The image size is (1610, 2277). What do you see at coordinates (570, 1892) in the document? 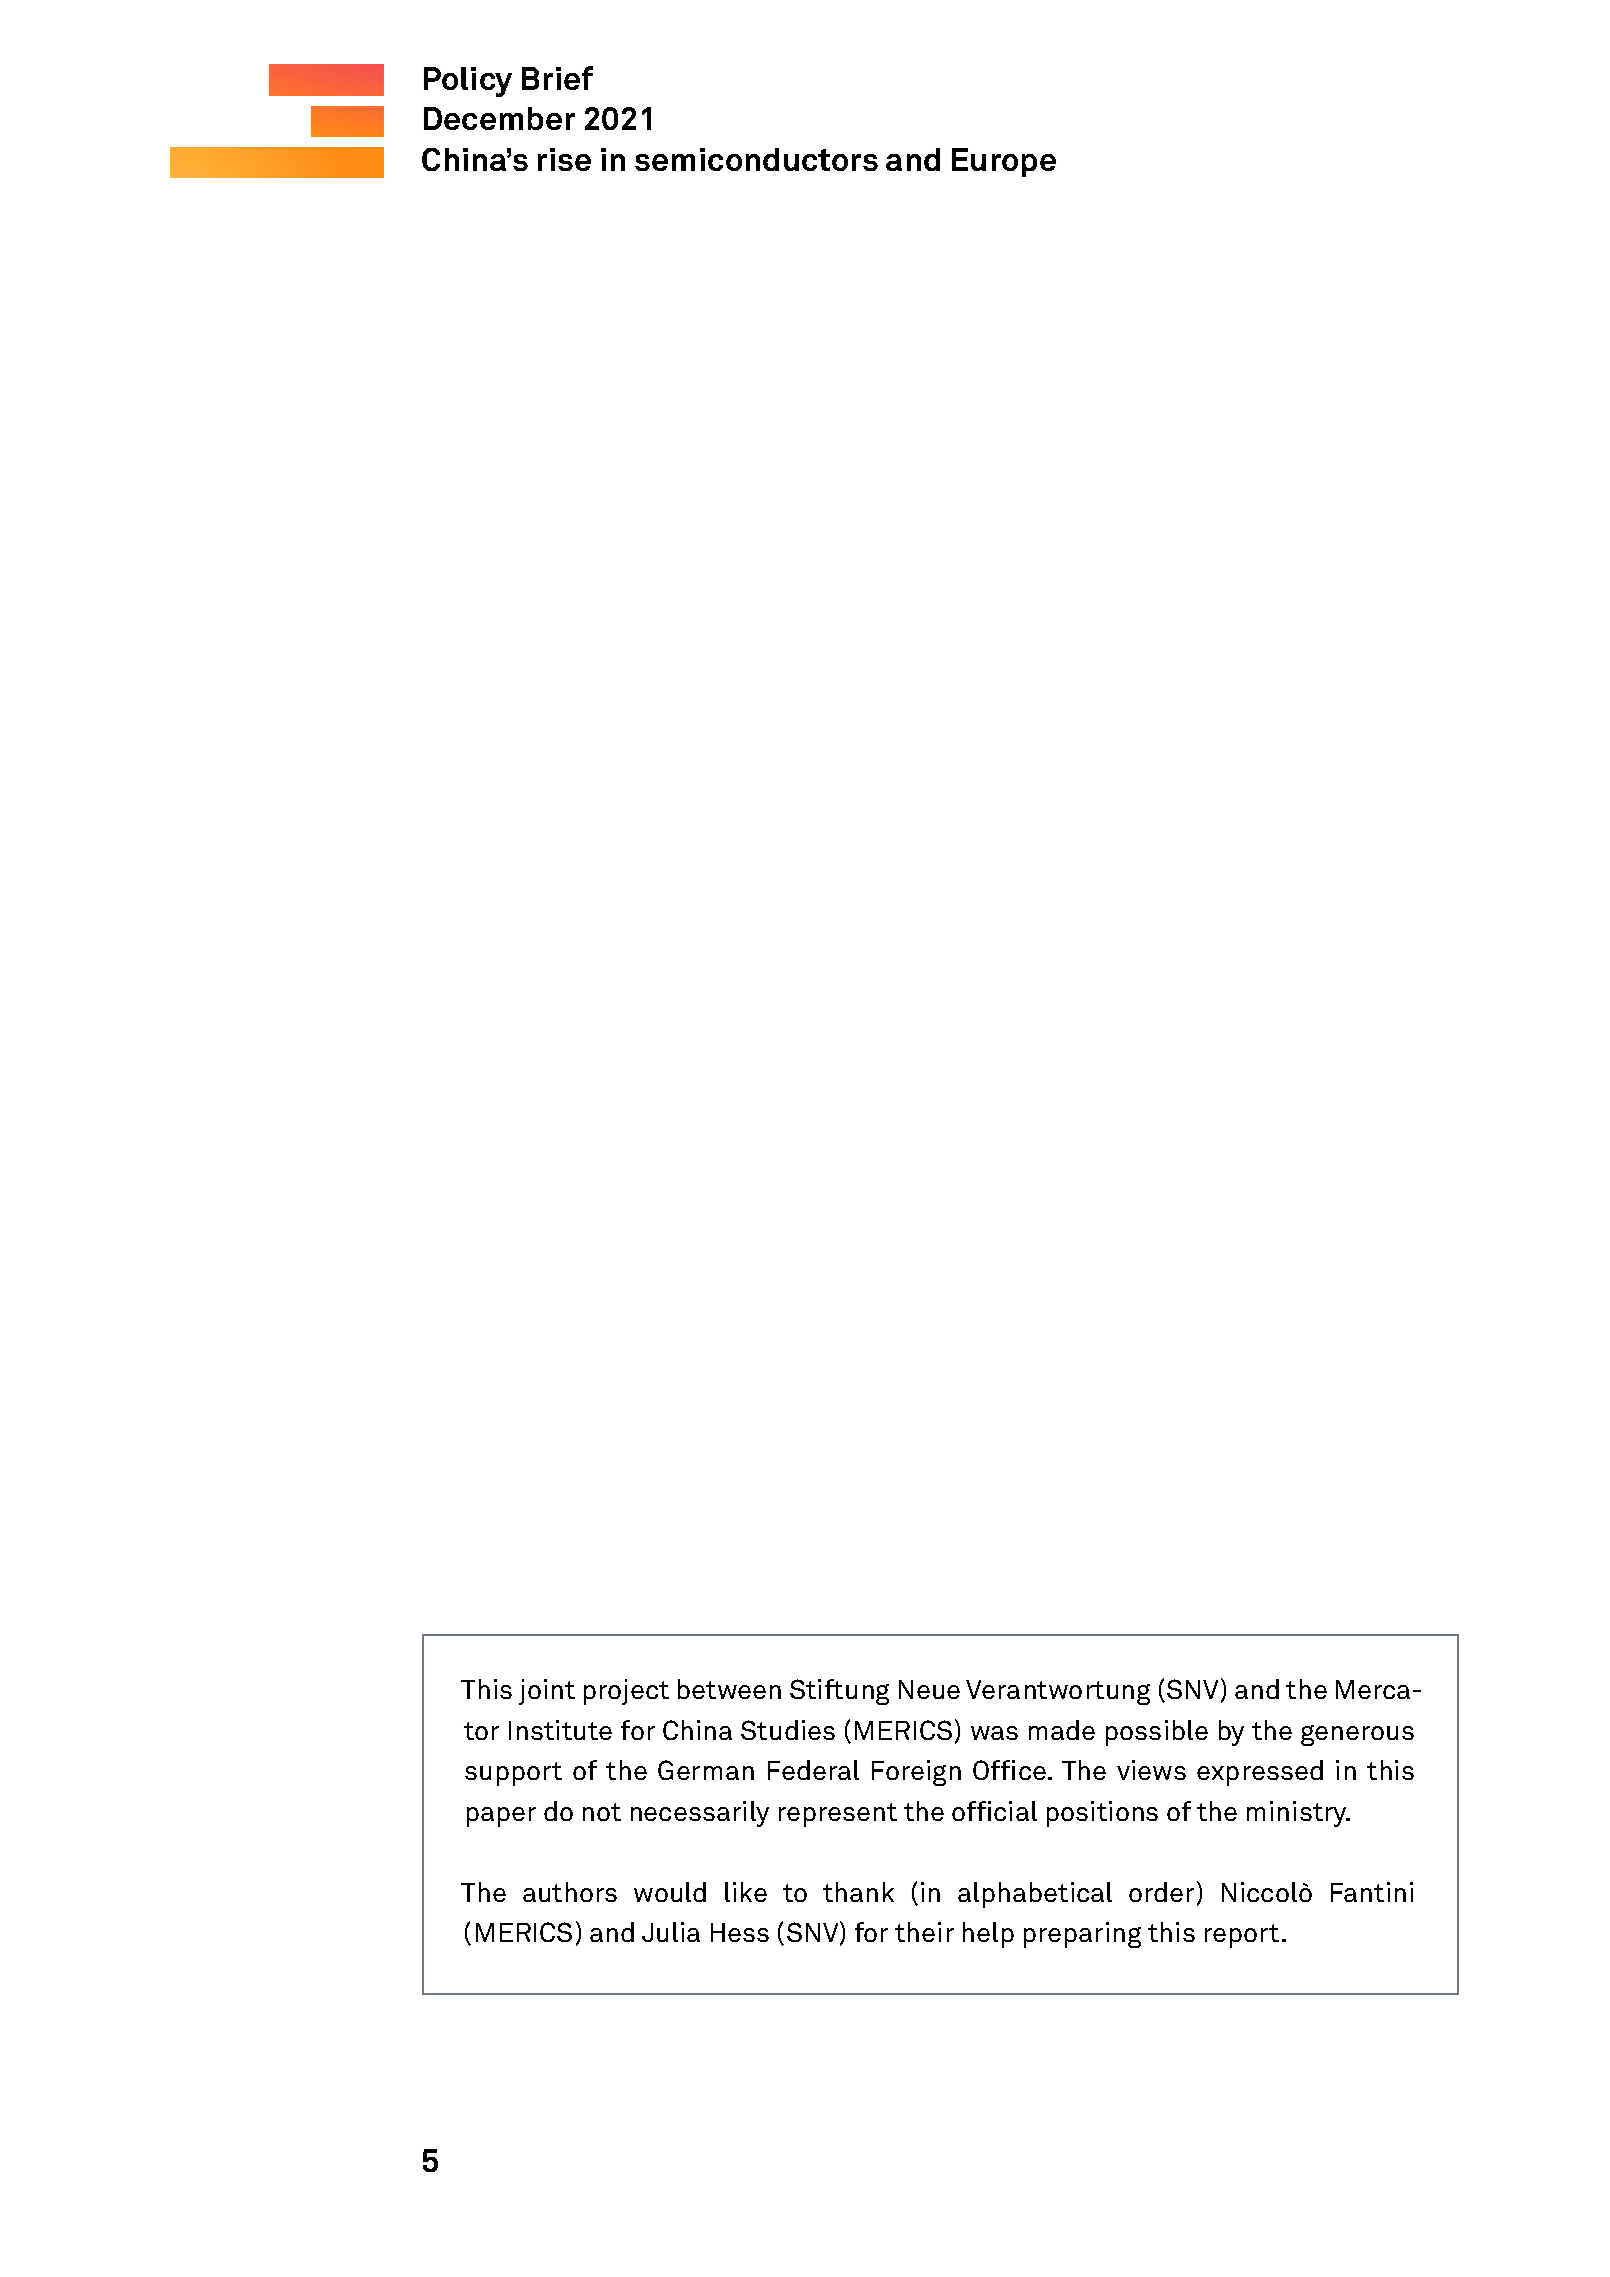
I see `authors` at bounding box center [570, 1892].
